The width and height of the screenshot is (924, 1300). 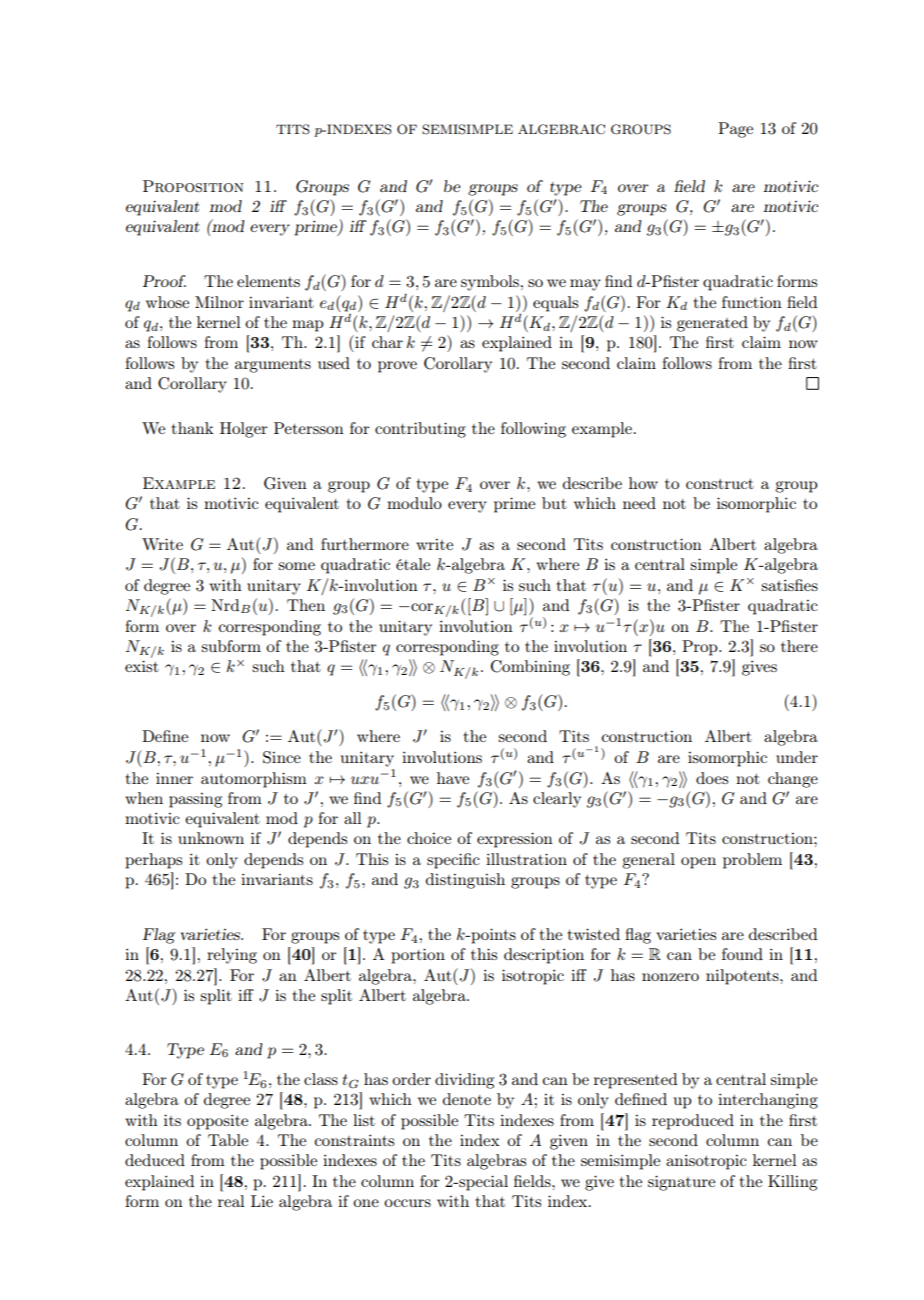 What do you see at coordinates (228, 1140) in the screenshot?
I see `Table` at bounding box center [228, 1140].
